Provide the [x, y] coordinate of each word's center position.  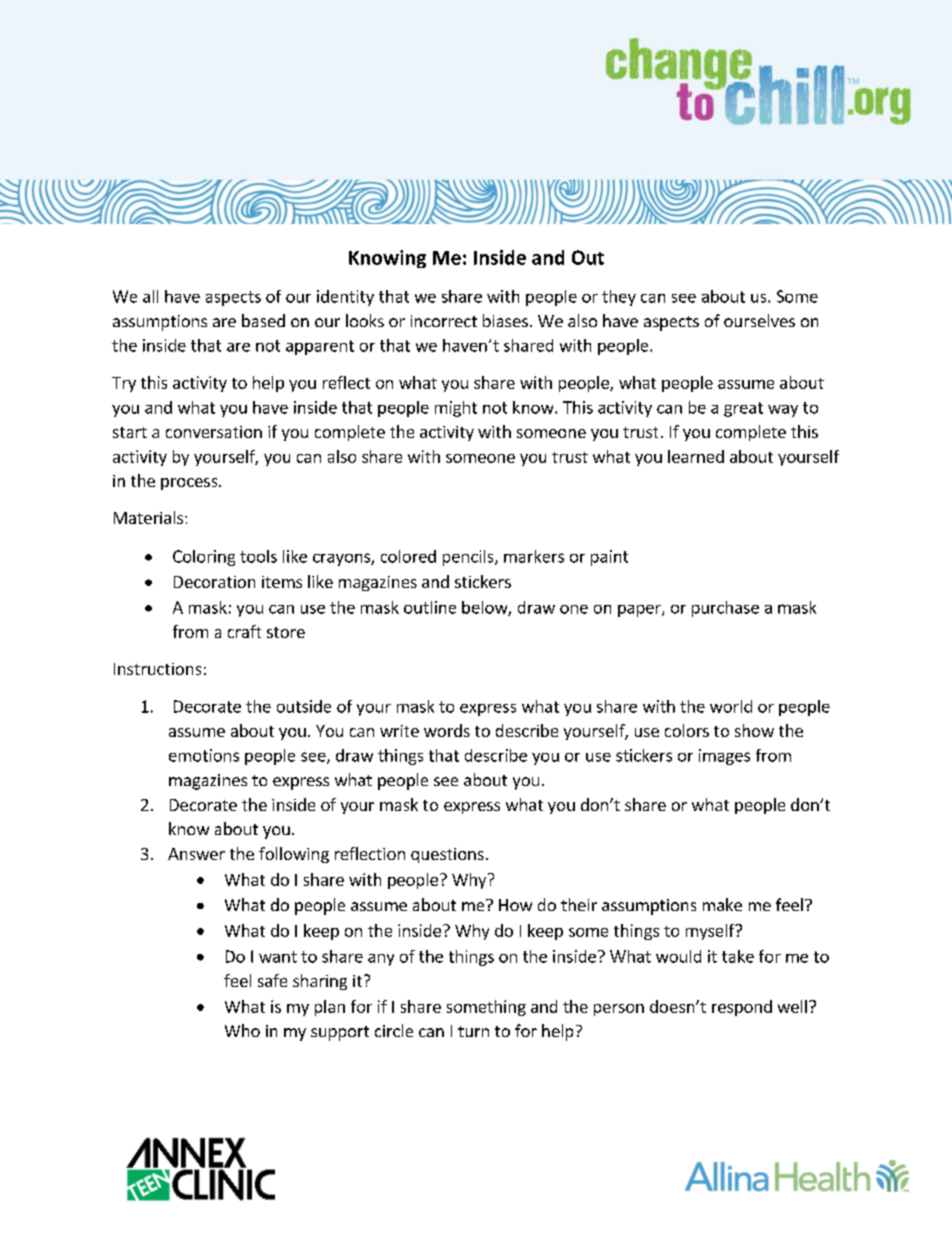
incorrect [444, 321]
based [263, 320]
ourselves [759, 320]
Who [242, 1030]
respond [742, 1008]
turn [473, 1031]
